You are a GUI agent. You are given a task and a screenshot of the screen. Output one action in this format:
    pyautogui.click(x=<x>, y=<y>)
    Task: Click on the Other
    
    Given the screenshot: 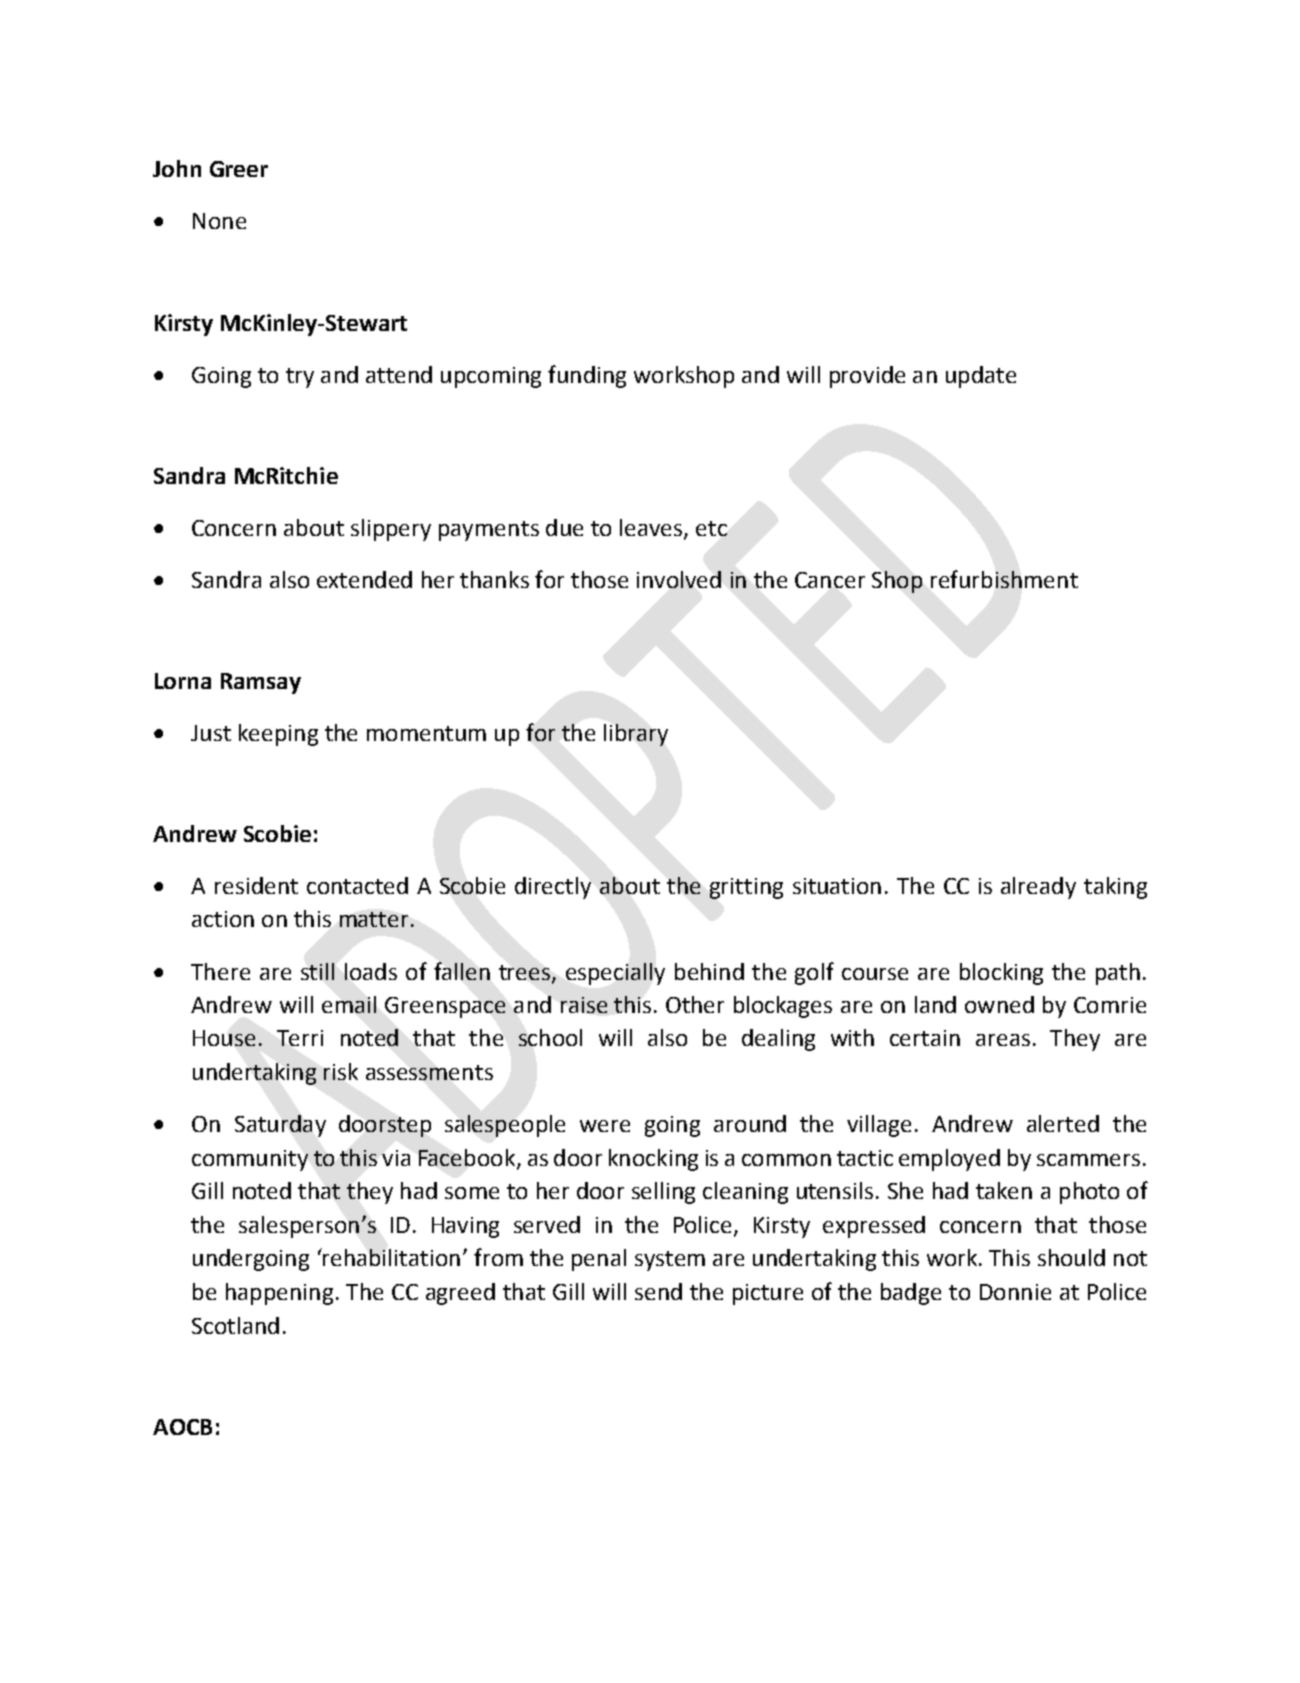 What is the action you would take?
    pyautogui.click(x=695, y=1004)
